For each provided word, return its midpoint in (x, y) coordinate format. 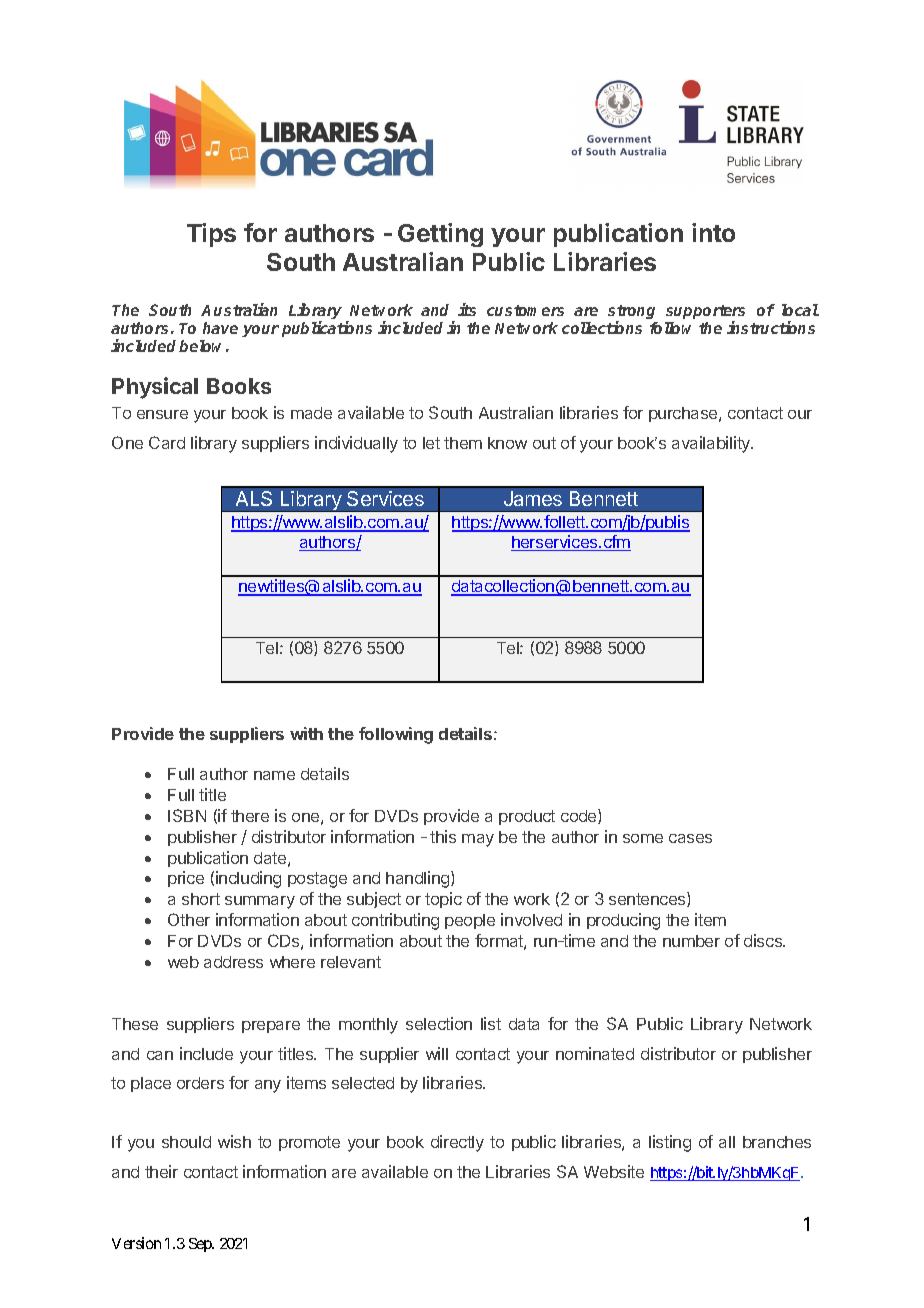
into (713, 232)
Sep (201, 1245)
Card (167, 442)
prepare (271, 1027)
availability (712, 444)
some (643, 838)
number (691, 941)
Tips (211, 235)
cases (690, 838)
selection (439, 1023)
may (478, 840)
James (533, 498)
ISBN (187, 815)
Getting (440, 235)
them (463, 443)
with (306, 733)
